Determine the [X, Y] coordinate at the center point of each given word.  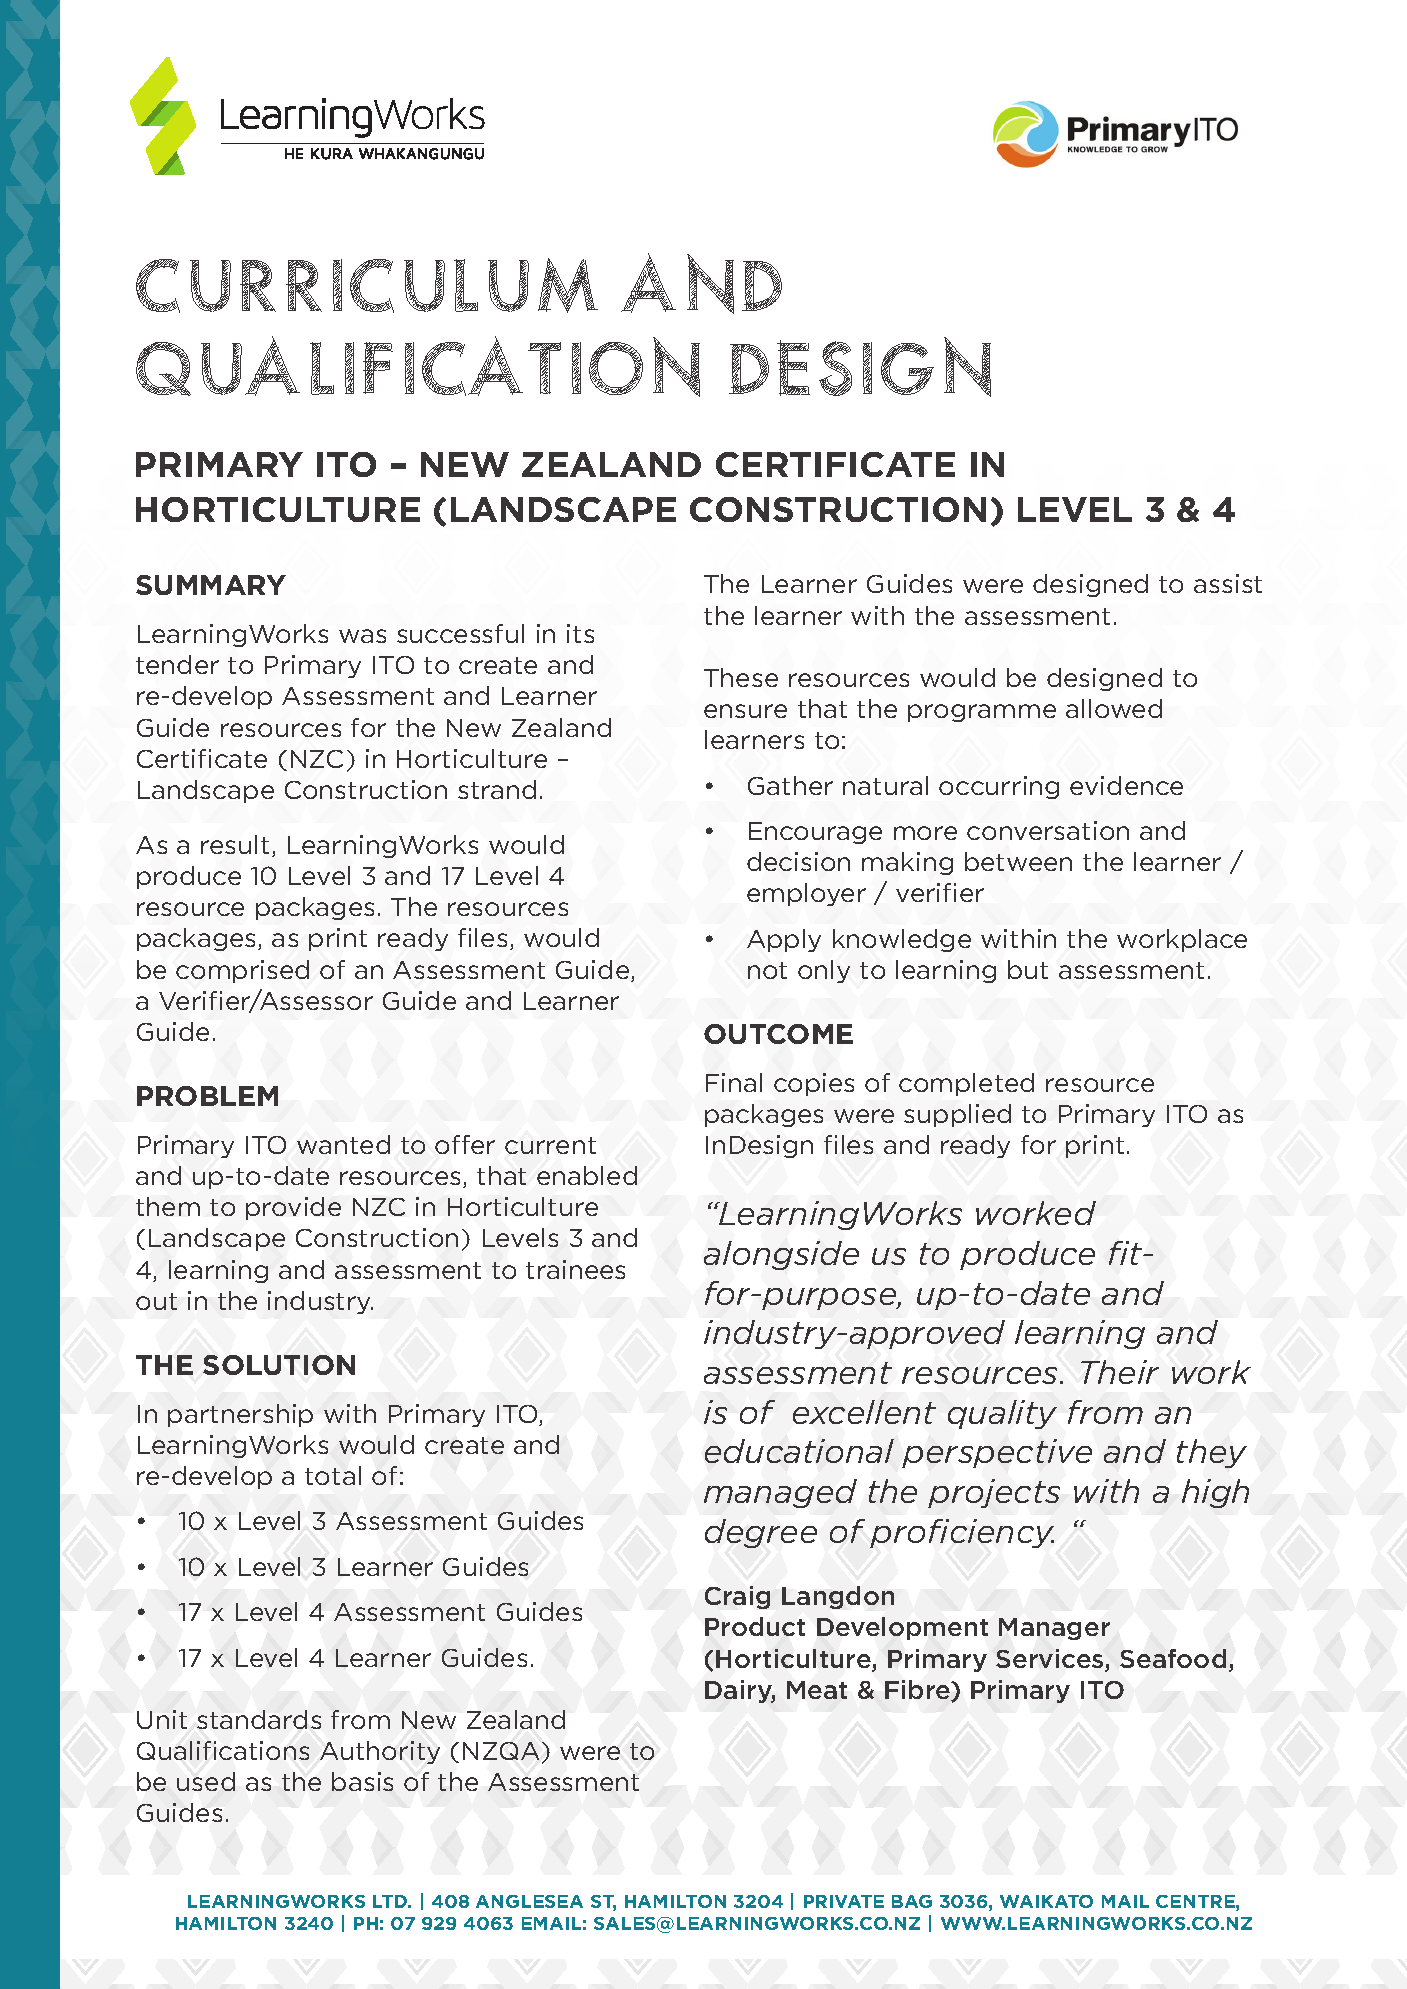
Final [734, 1082]
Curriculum [367, 285]
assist [1228, 583]
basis [362, 1781]
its [580, 633]
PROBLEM [207, 1096]
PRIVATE [844, 1901]
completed [966, 1084]
